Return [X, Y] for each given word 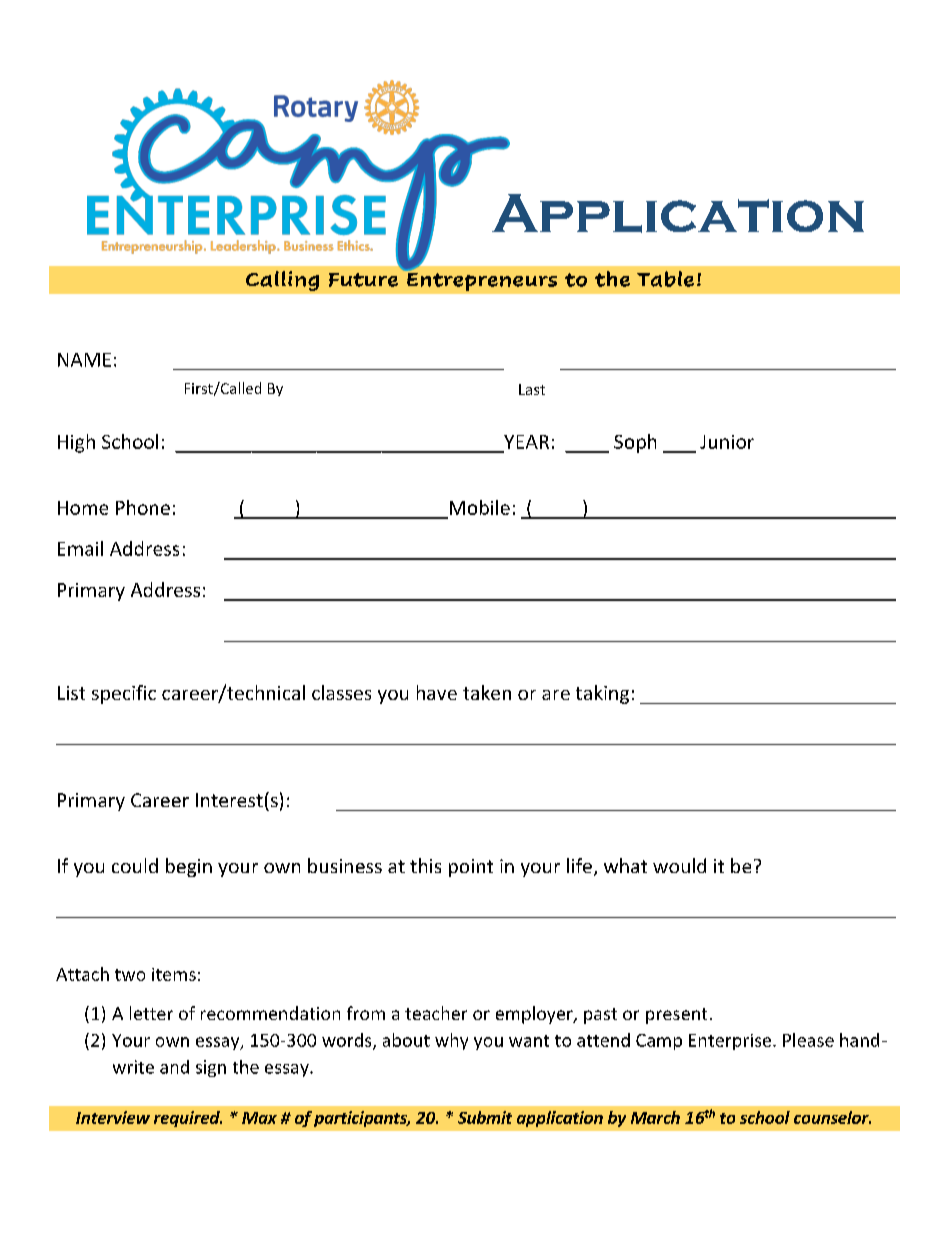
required [188, 1119]
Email [80, 548]
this [425, 865]
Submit [485, 1117]
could [135, 865]
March [655, 1117]
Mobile [480, 507]
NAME [84, 360]
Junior [727, 442]
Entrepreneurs [481, 280]
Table [665, 279]
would [679, 865]
